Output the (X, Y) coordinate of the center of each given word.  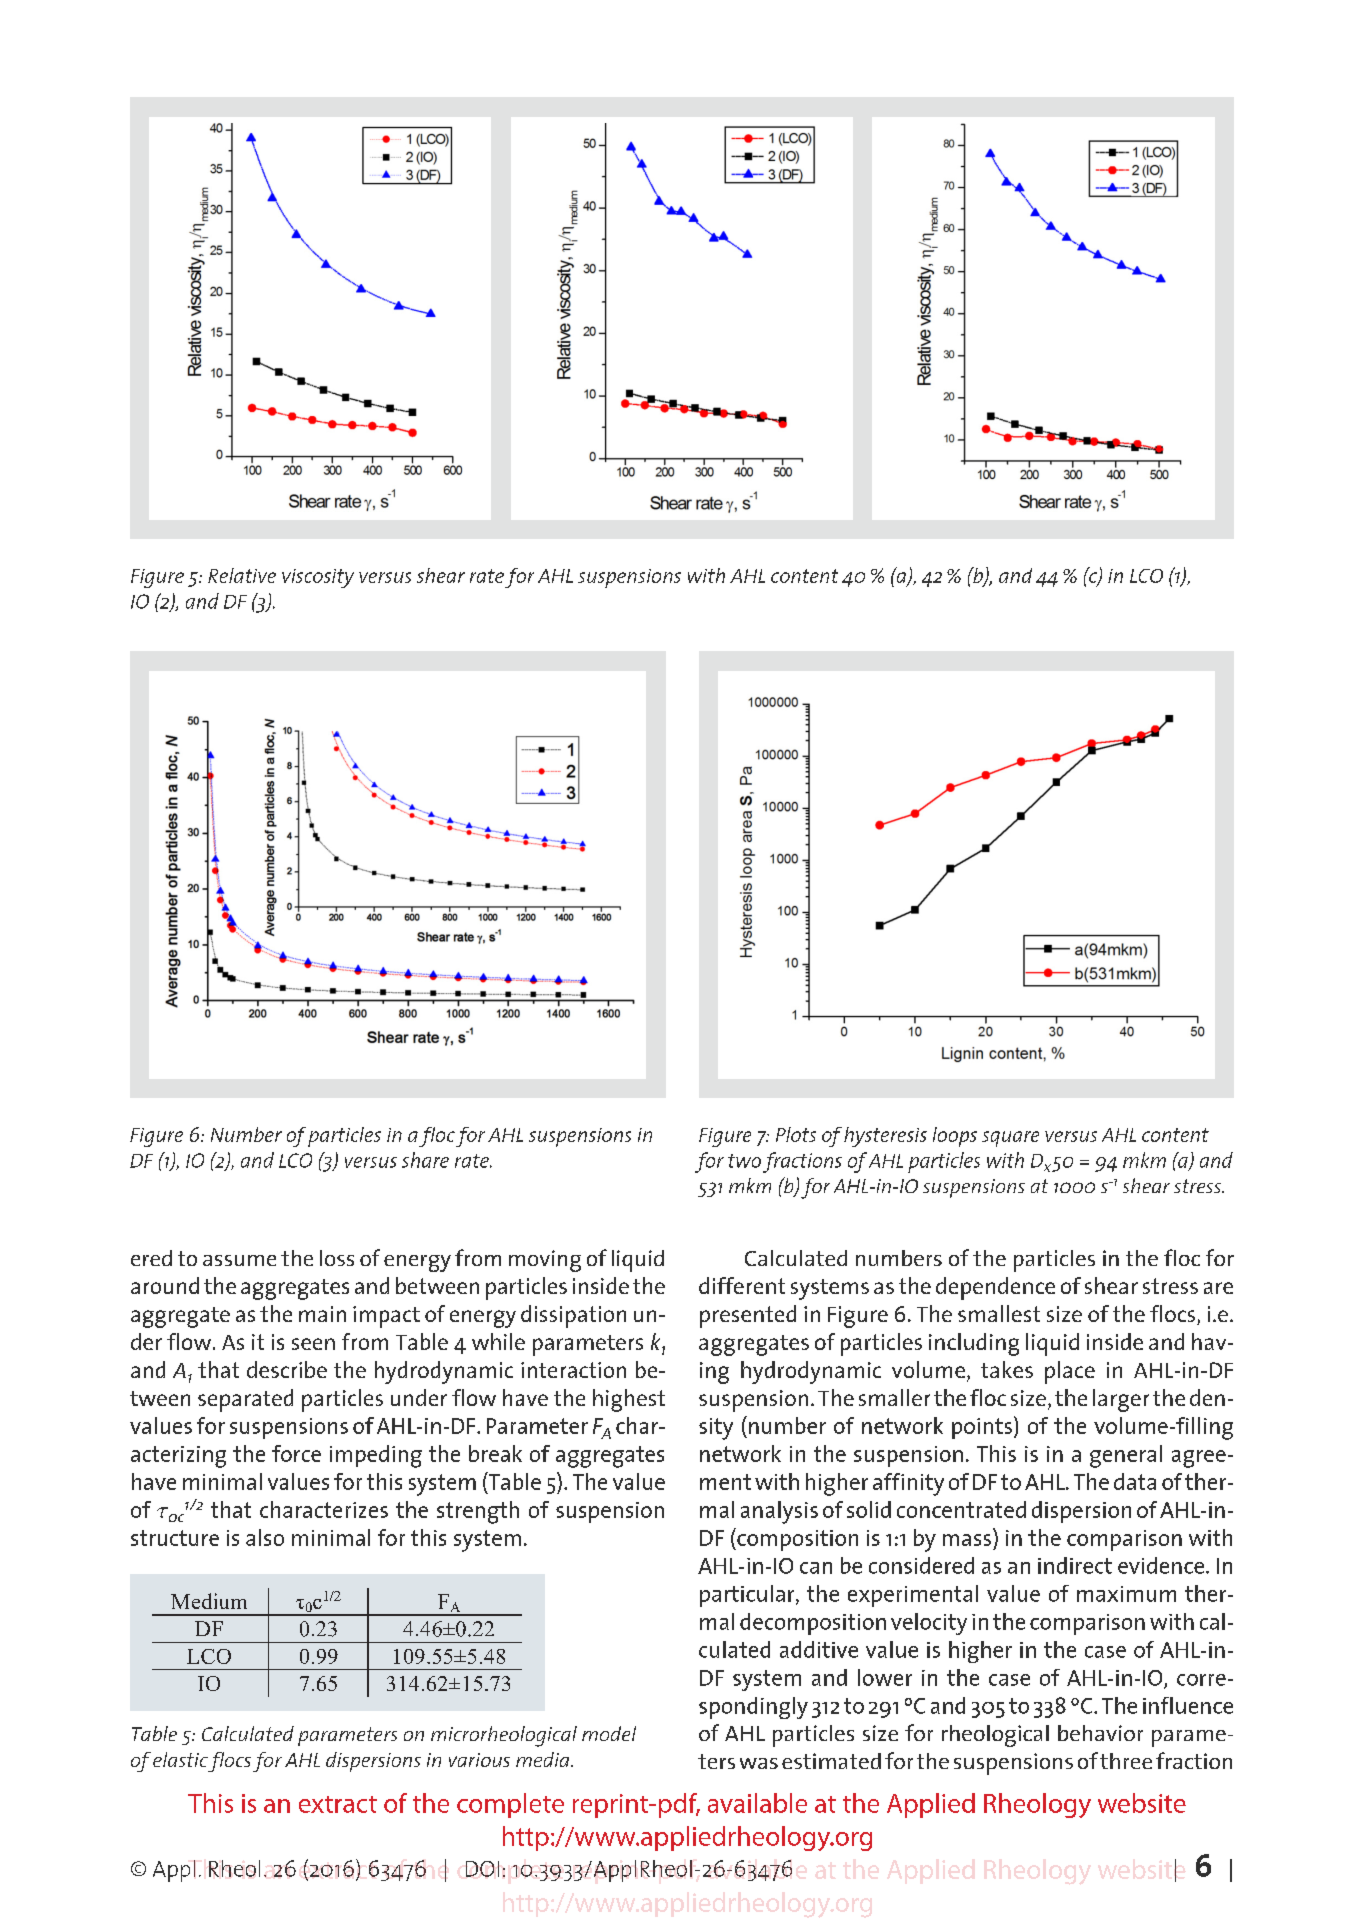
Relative (242, 575)
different (742, 1285)
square (1010, 1139)
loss (337, 1258)
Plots (796, 1134)
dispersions (373, 1762)
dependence (995, 1288)
